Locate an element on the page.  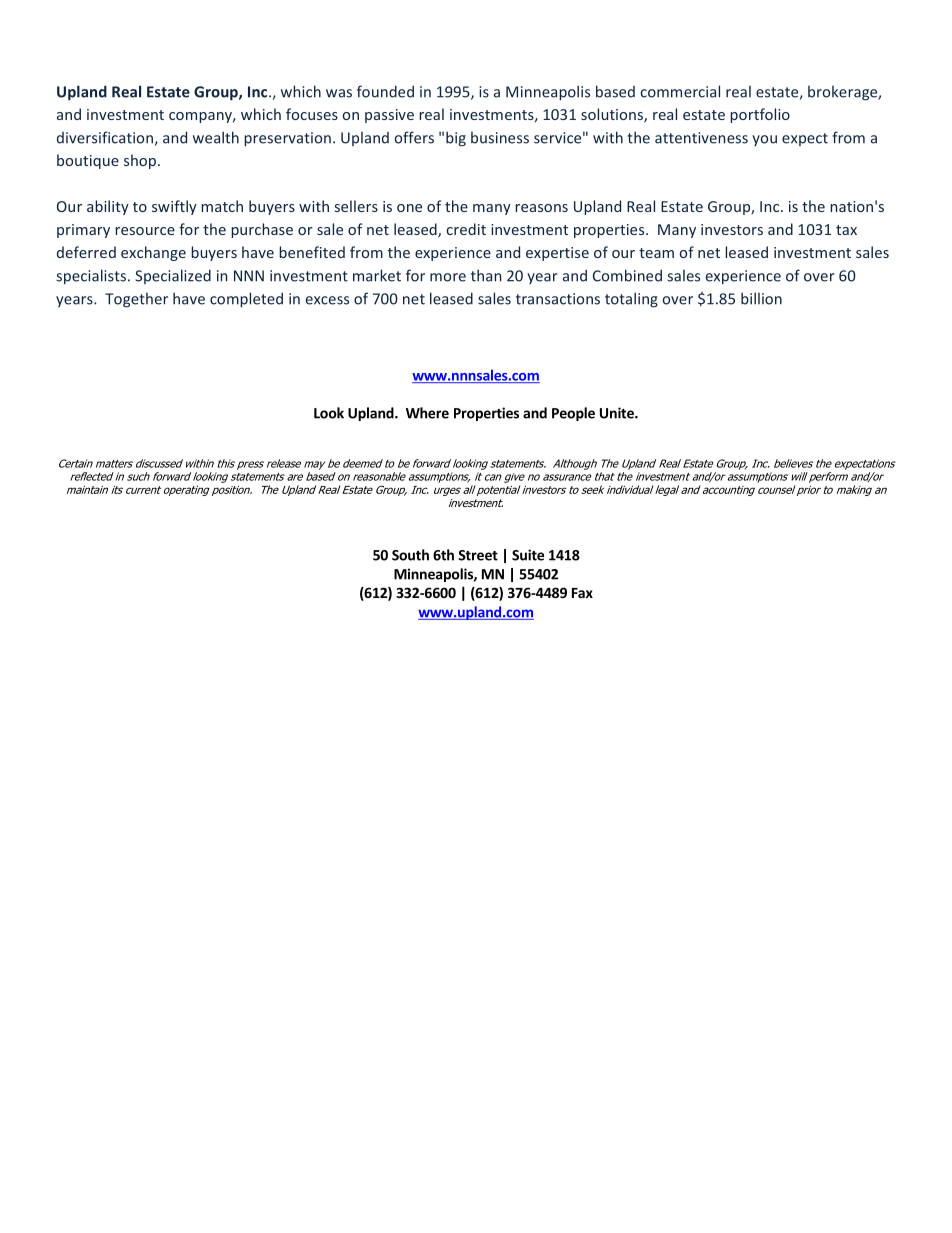
billion is located at coordinates (761, 298).
